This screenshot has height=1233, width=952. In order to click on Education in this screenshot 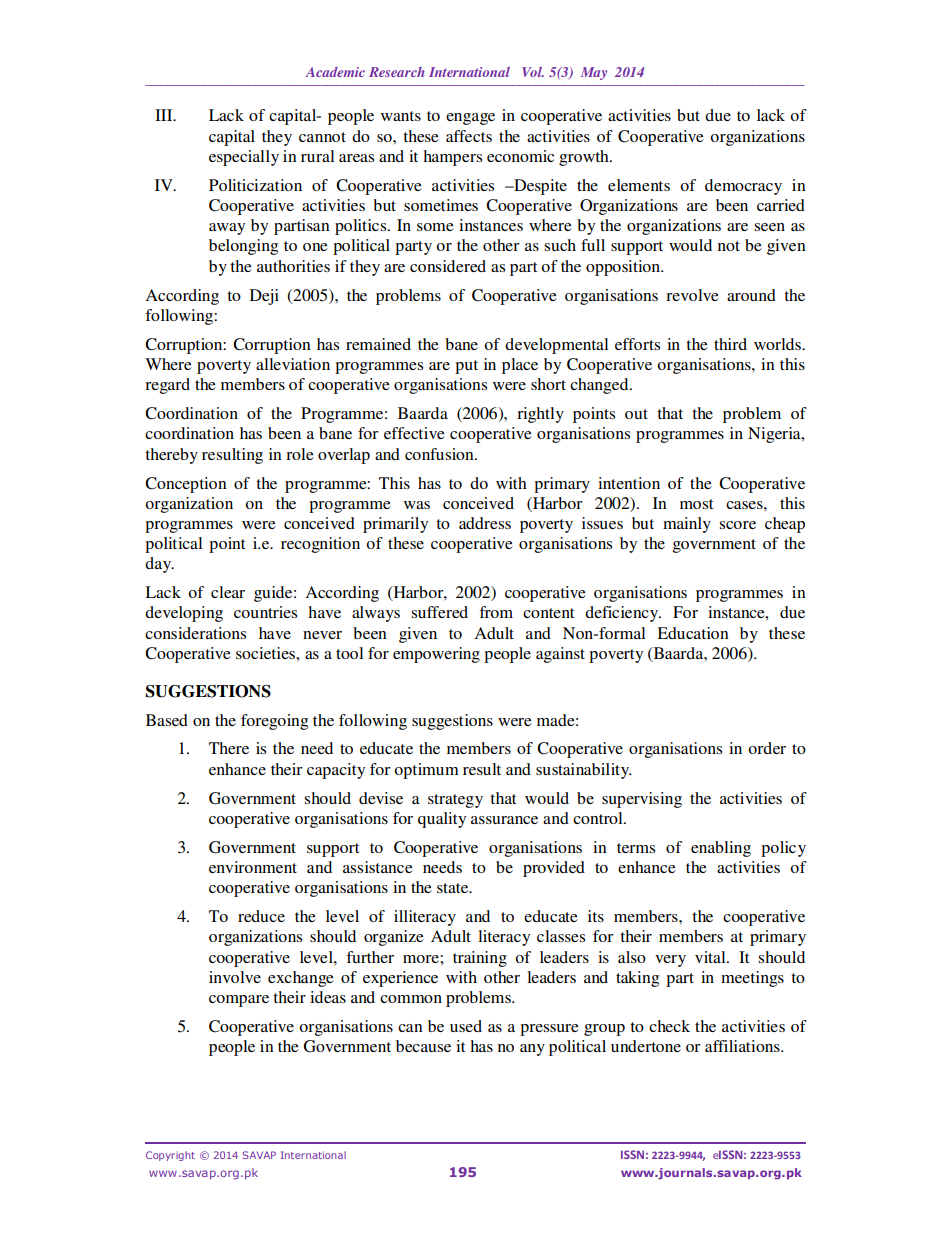, I will do `click(693, 633)`.
